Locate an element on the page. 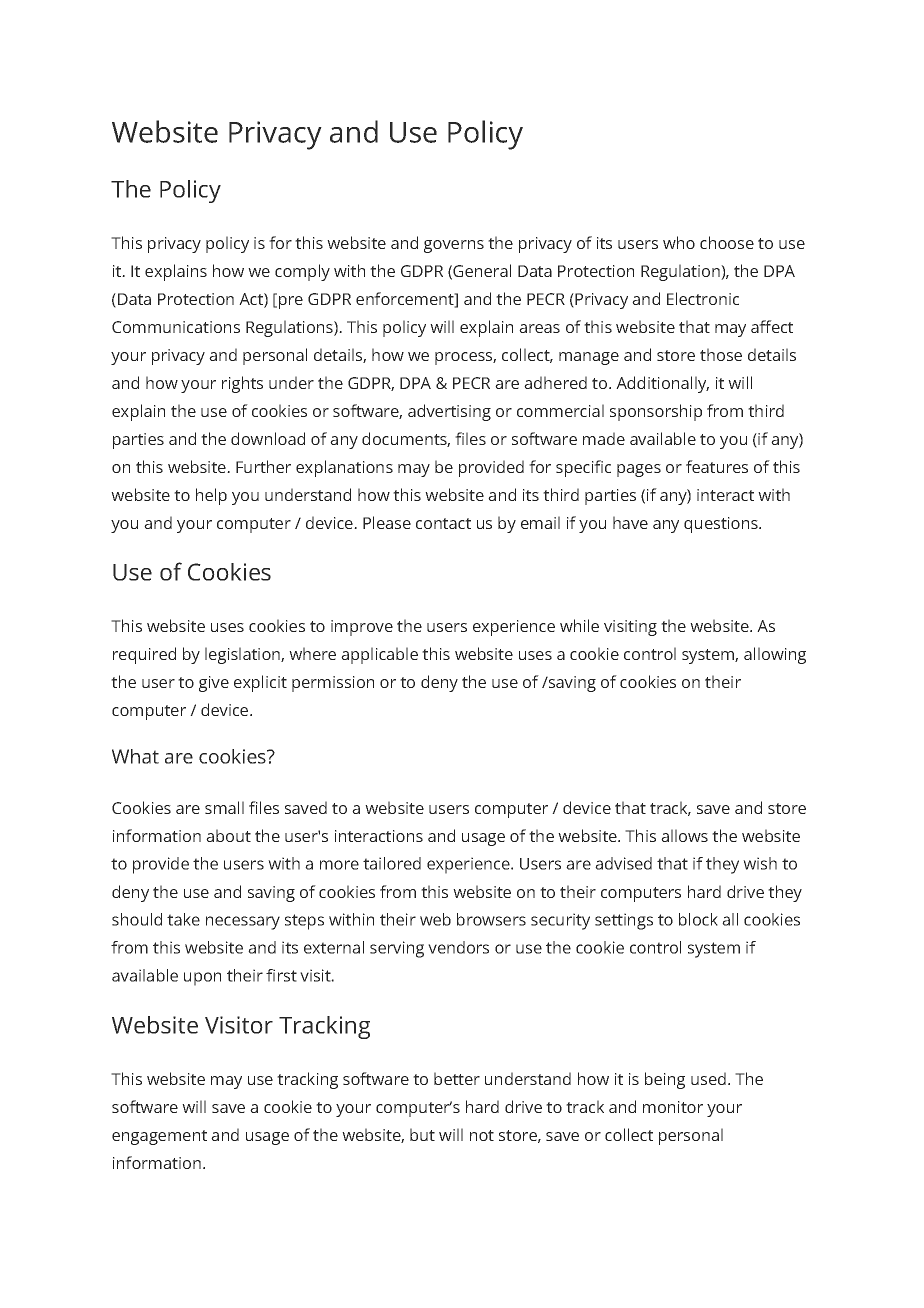 The height and width of the document is (1308, 924). Electronic is located at coordinates (703, 298).
